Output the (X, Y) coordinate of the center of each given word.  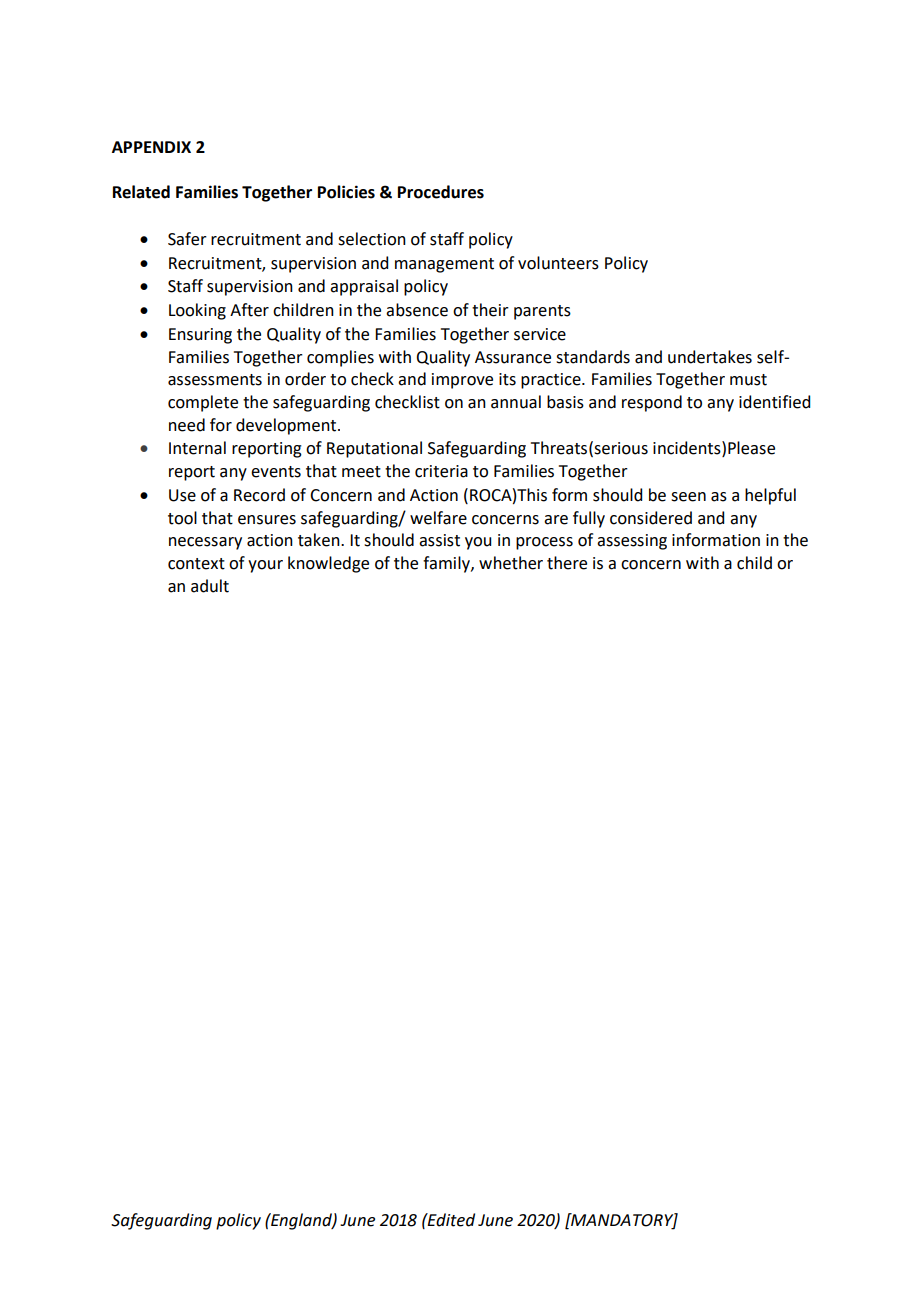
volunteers (558, 263)
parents (542, 312)
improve (462, 381)
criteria (441, 471)
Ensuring (200, 336)
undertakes (710, 357)
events (276, 472)
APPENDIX (151, 147)
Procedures (441, 192)
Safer (187, 239)
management (444, 265)
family (447, 564)
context (196, 564)
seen (688, 497)
